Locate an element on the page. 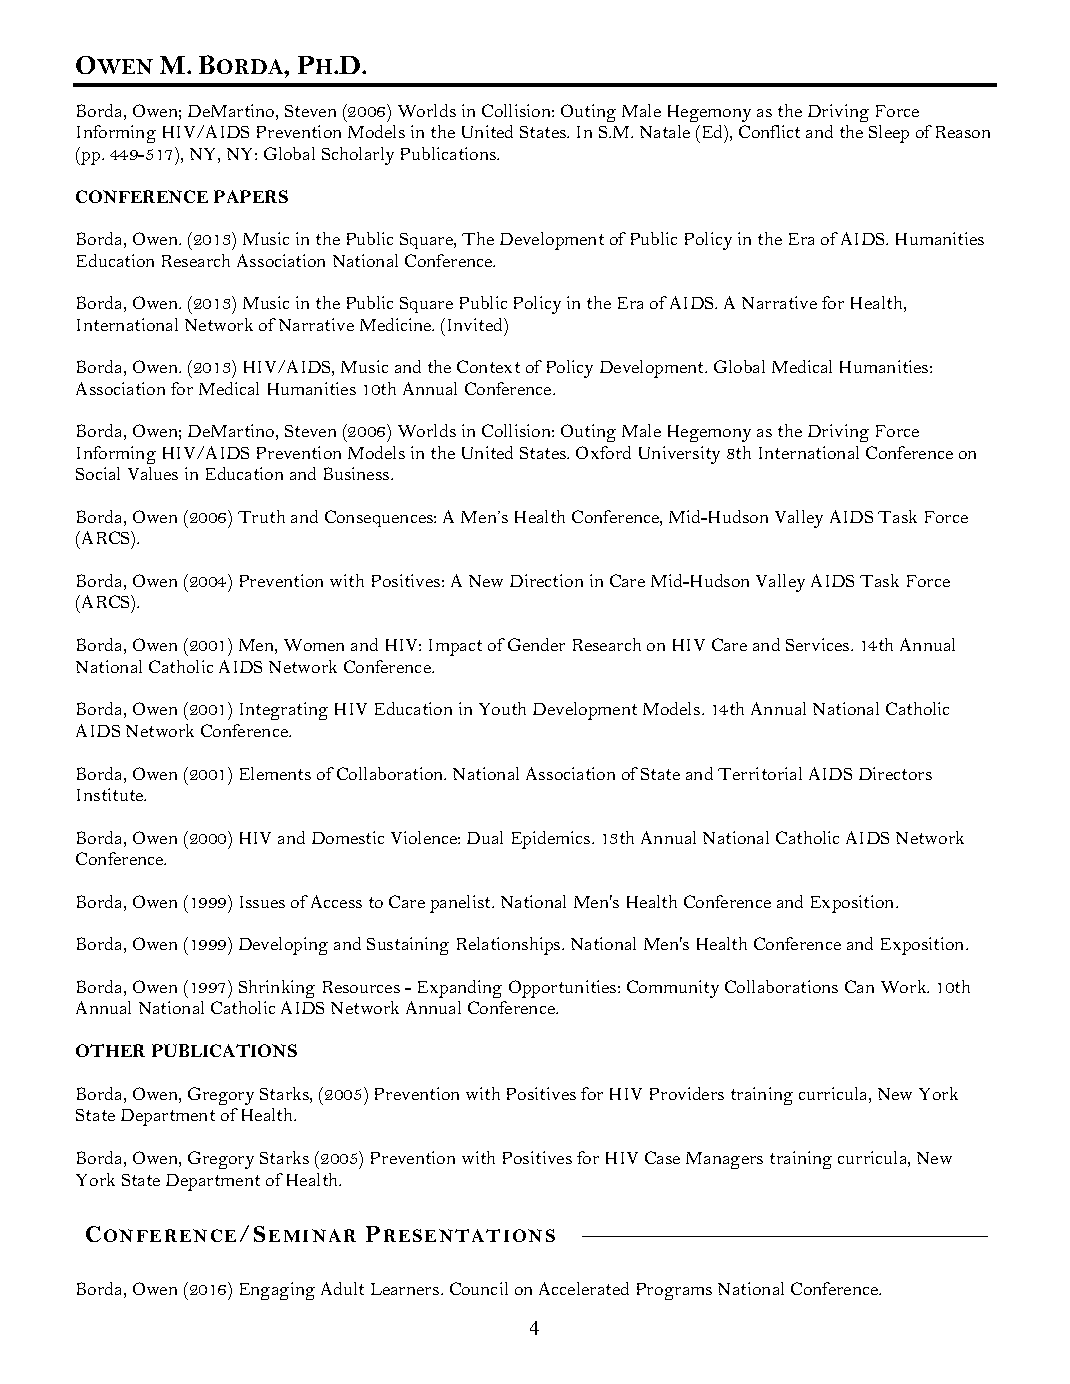  Truth is located at coordinates (261, 516).
